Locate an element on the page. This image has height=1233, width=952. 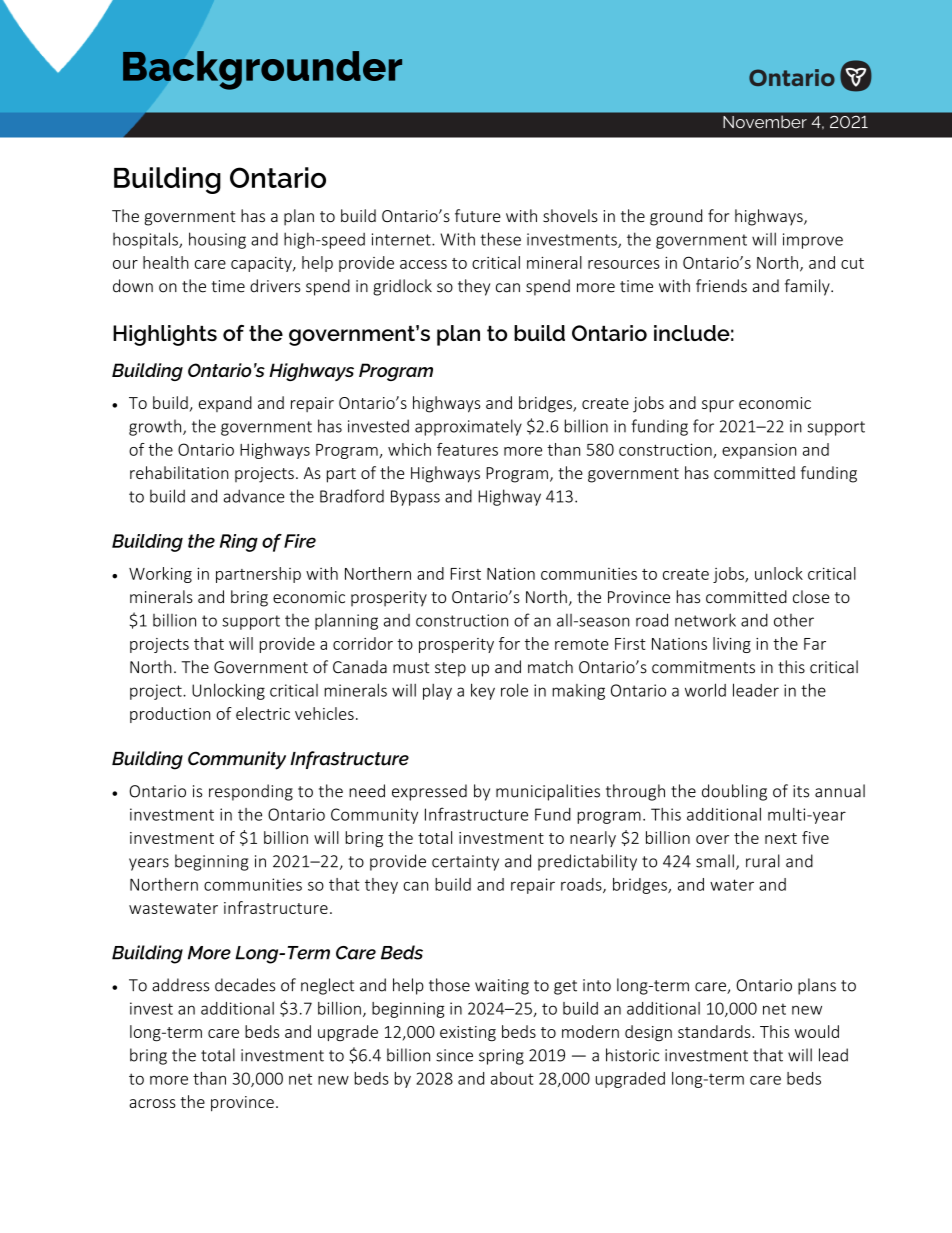
housing is located at coordinates (217, 240).
